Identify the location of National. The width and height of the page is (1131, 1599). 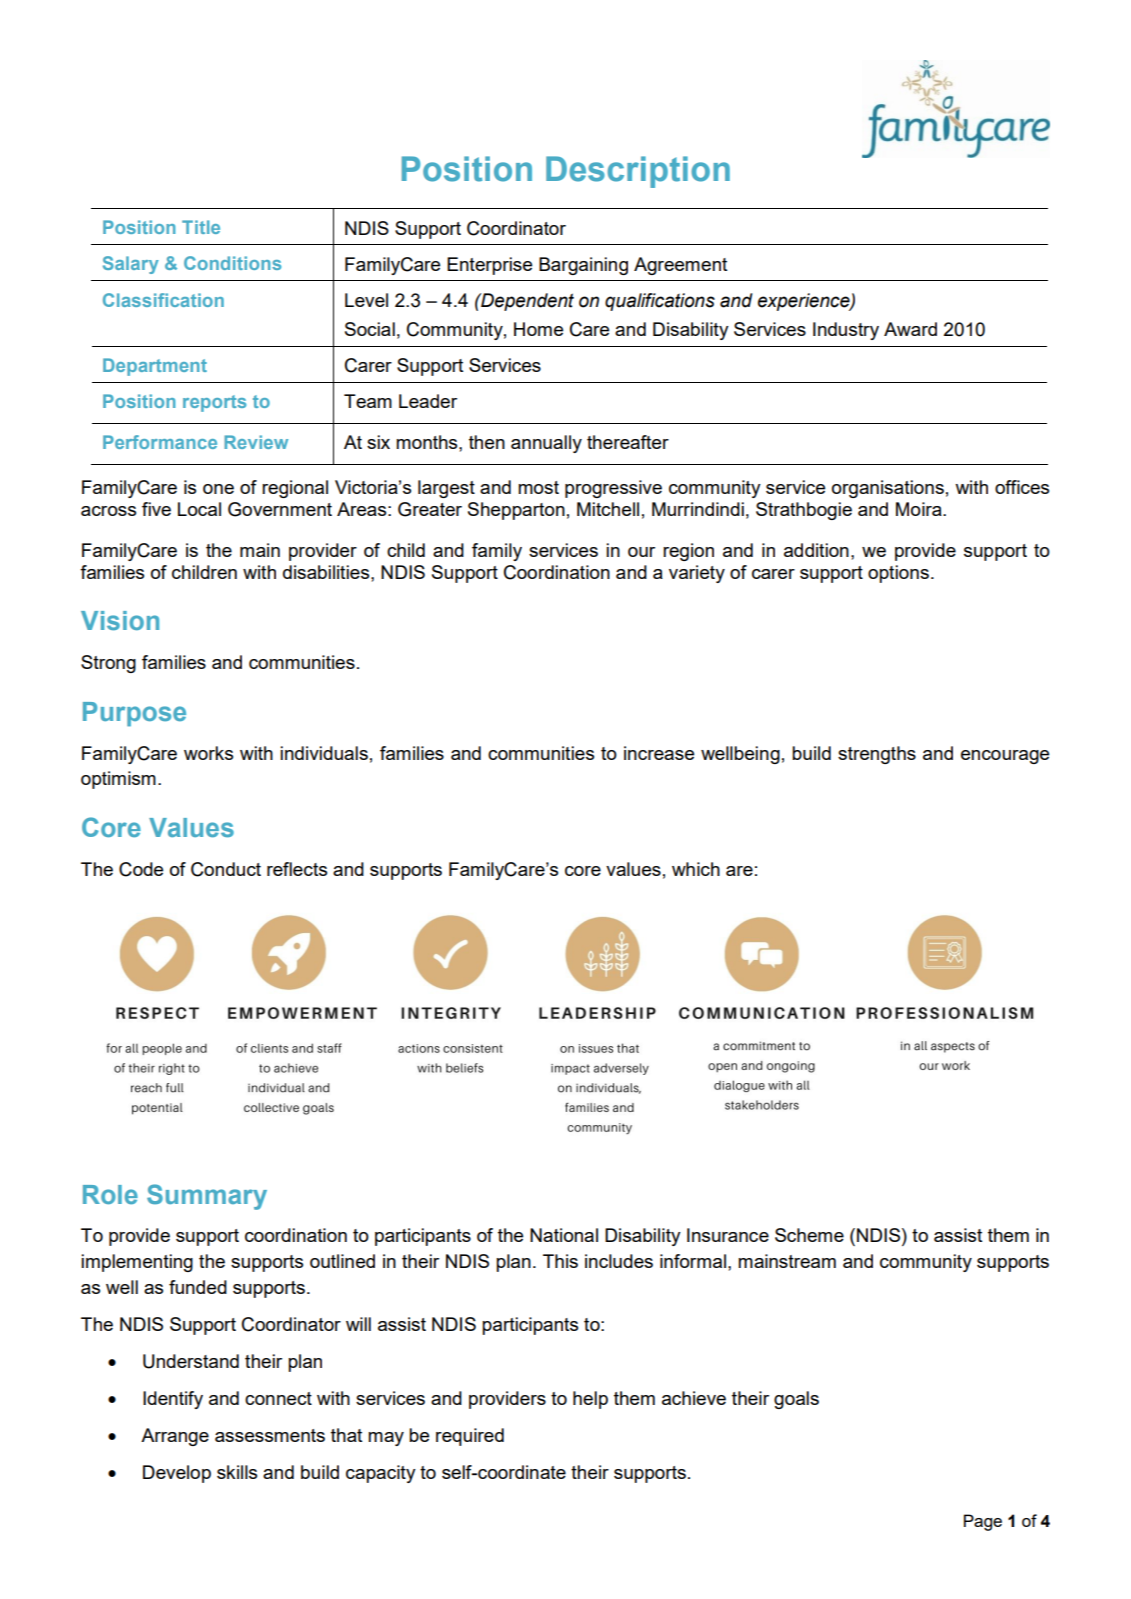
(564, 1235).
